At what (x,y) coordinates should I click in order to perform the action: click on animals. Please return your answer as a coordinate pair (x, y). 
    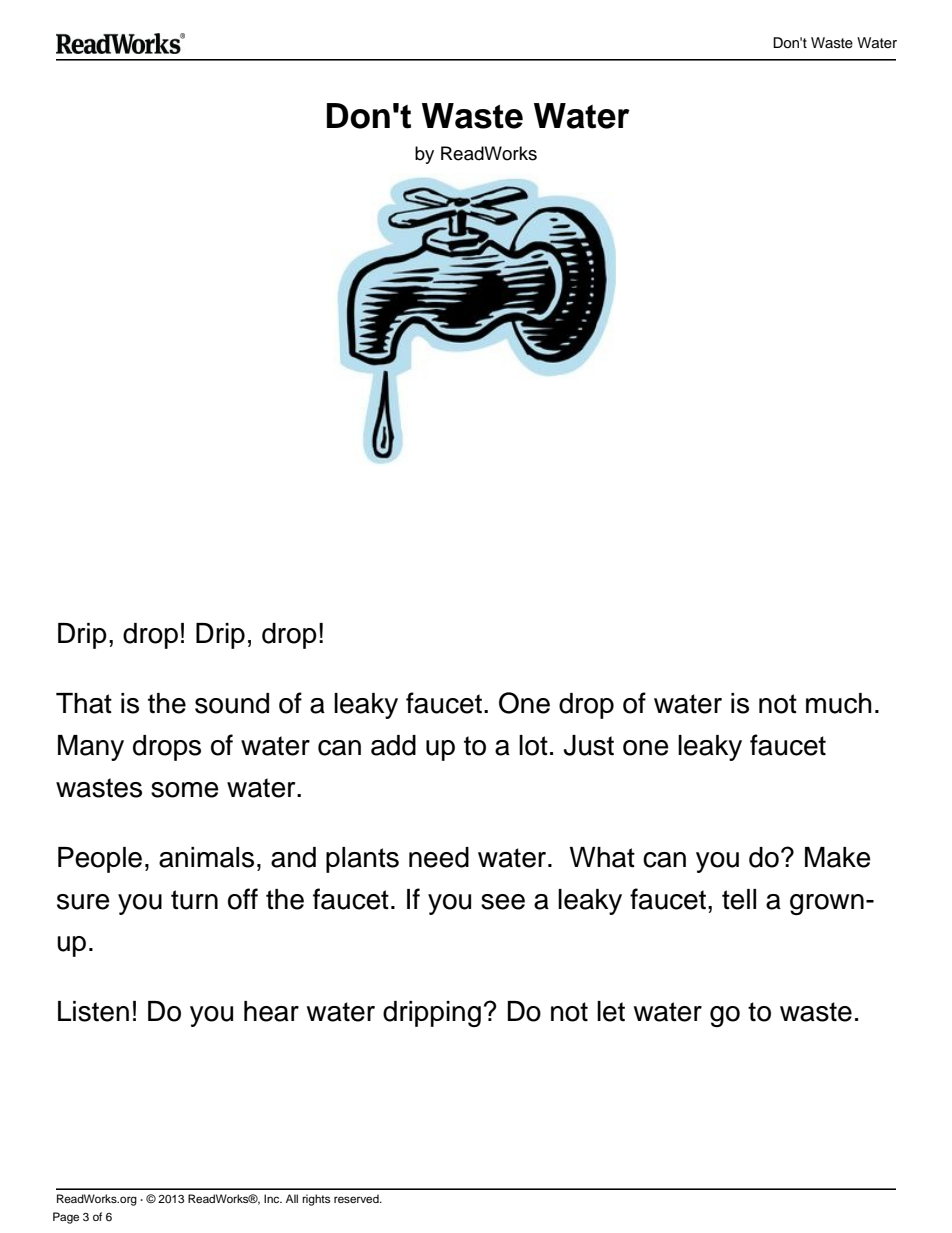
    Looking at the image, I should click on (206, 857).
